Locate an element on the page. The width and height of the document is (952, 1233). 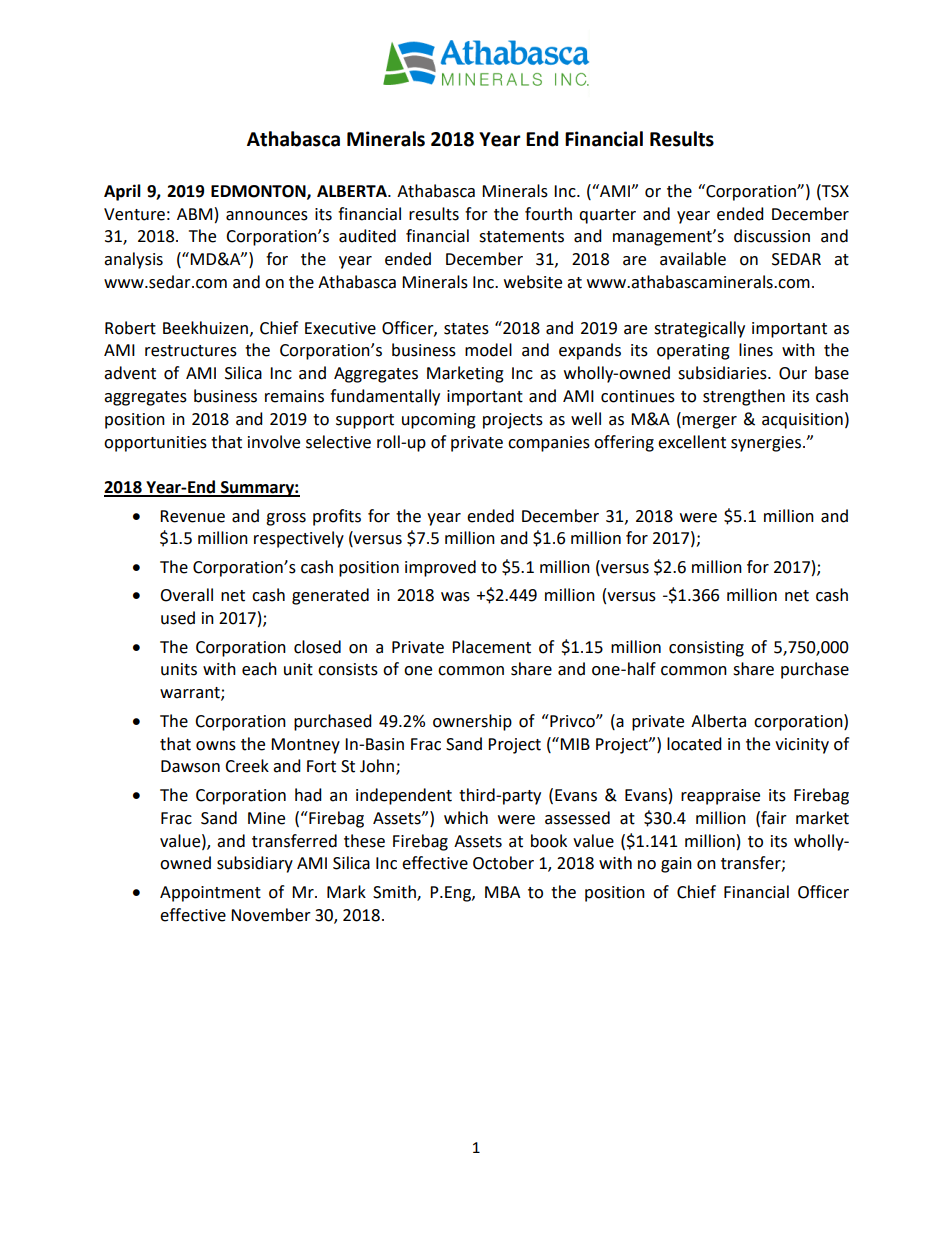
ABM is located at coordinates (194, 214).
